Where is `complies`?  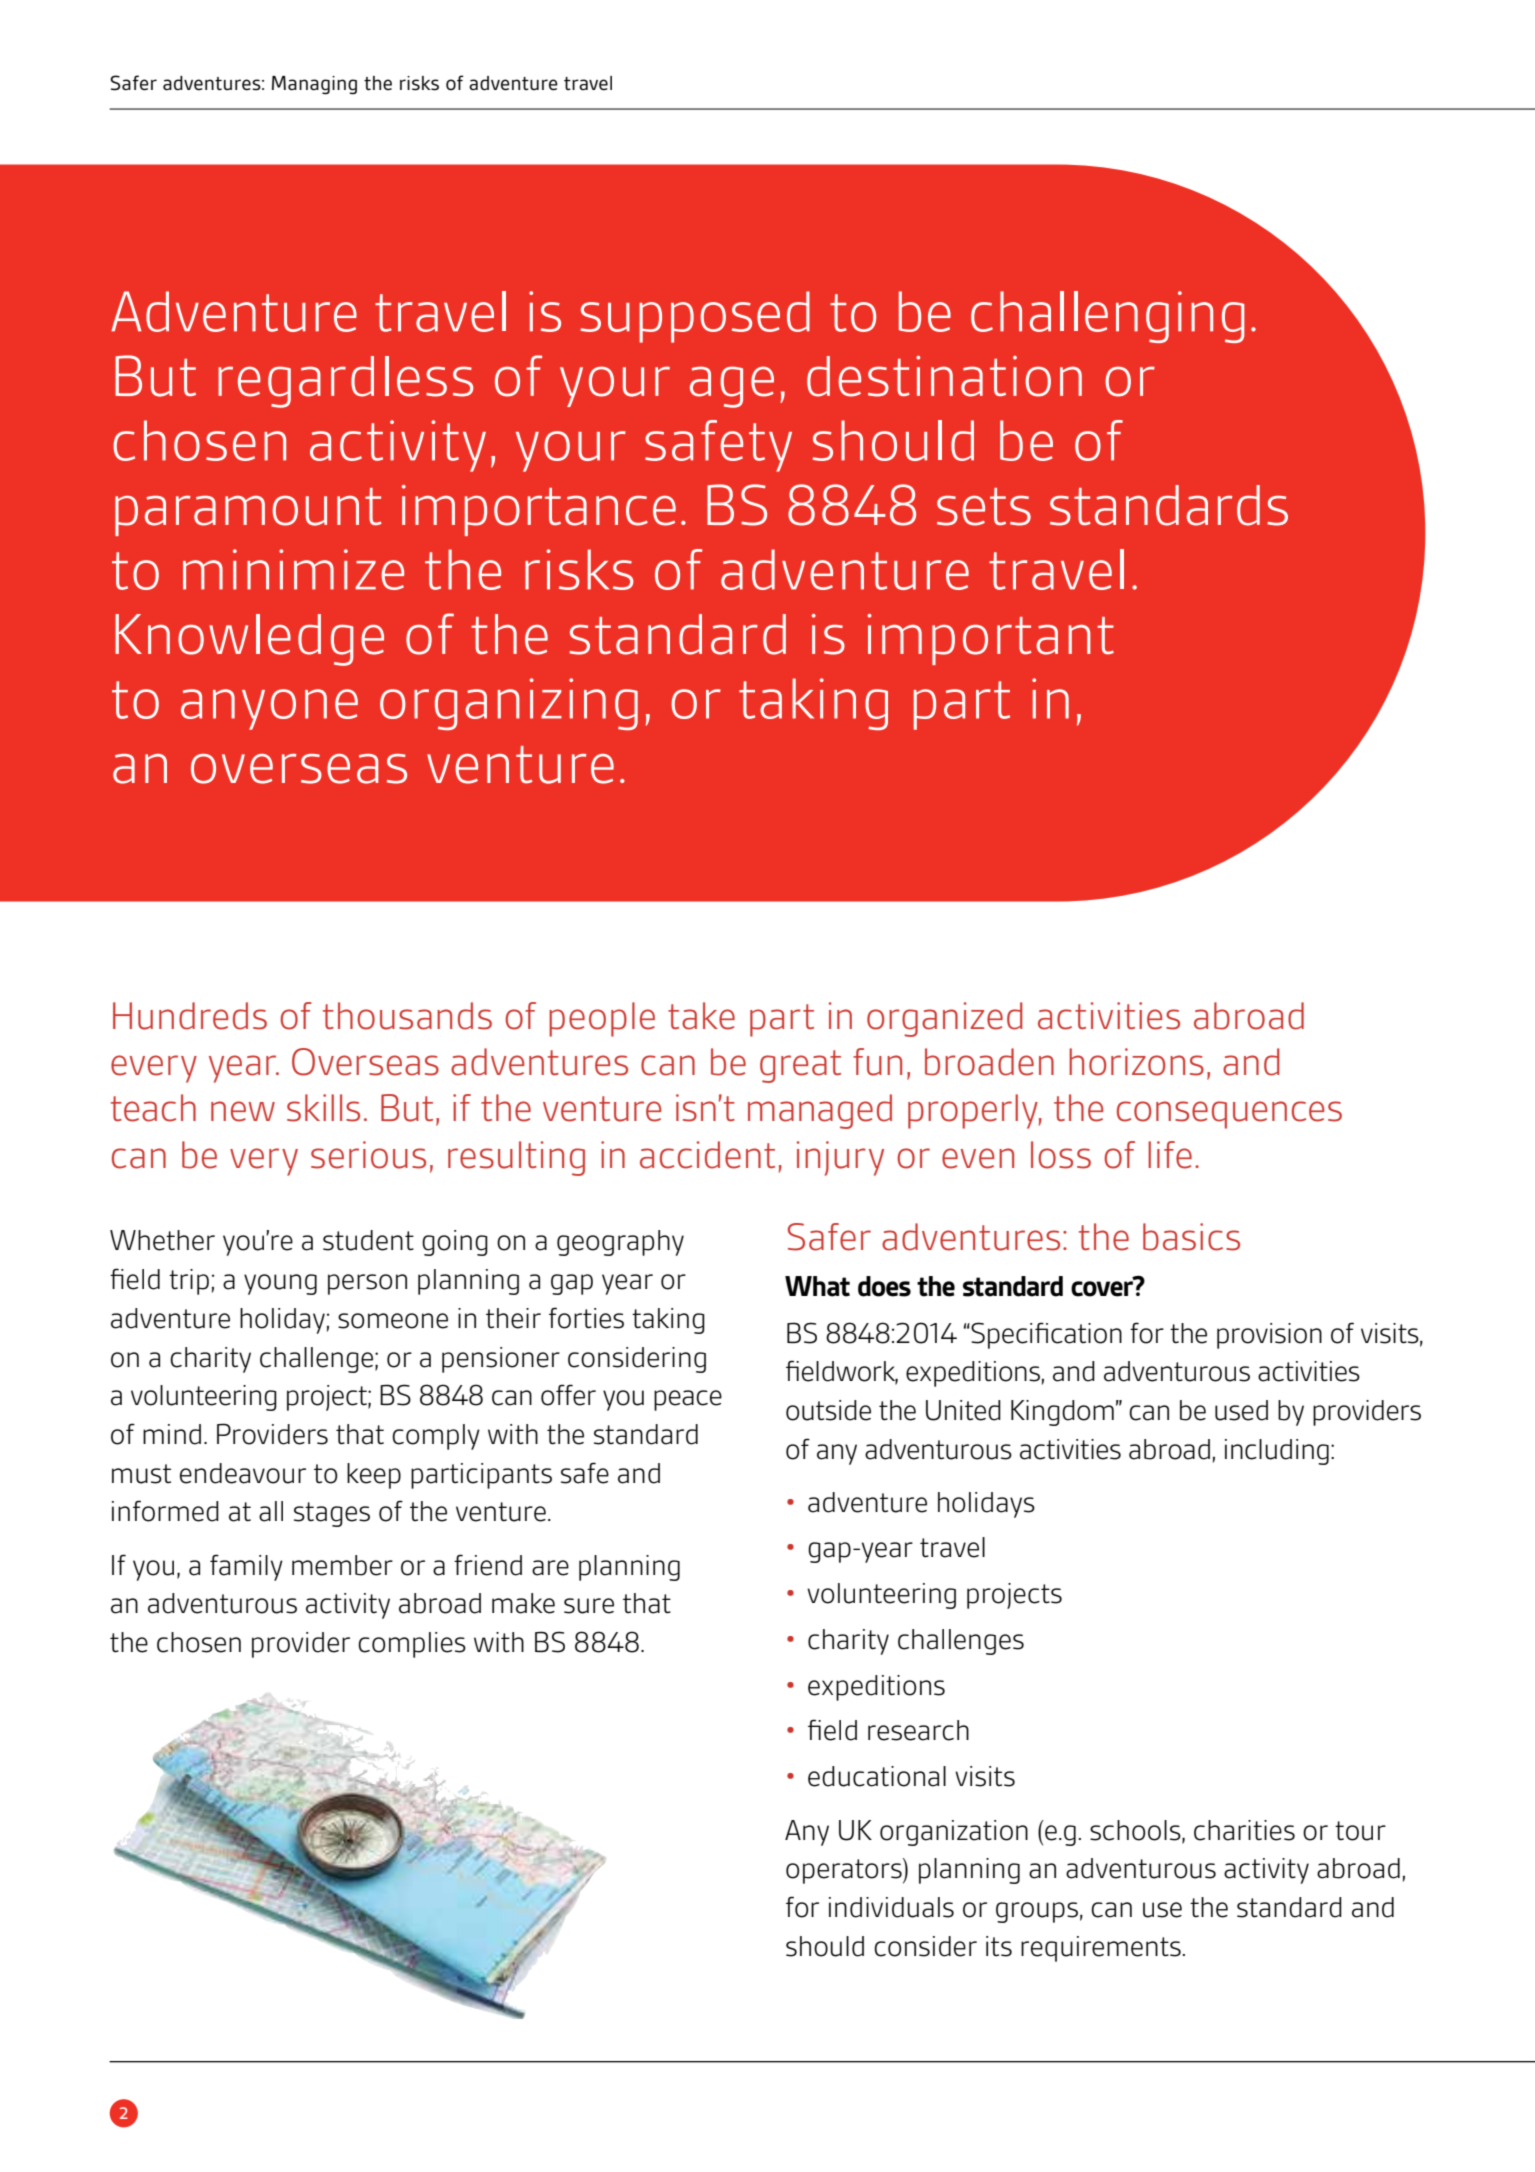
complies is located at coordinates (412, 1645).
